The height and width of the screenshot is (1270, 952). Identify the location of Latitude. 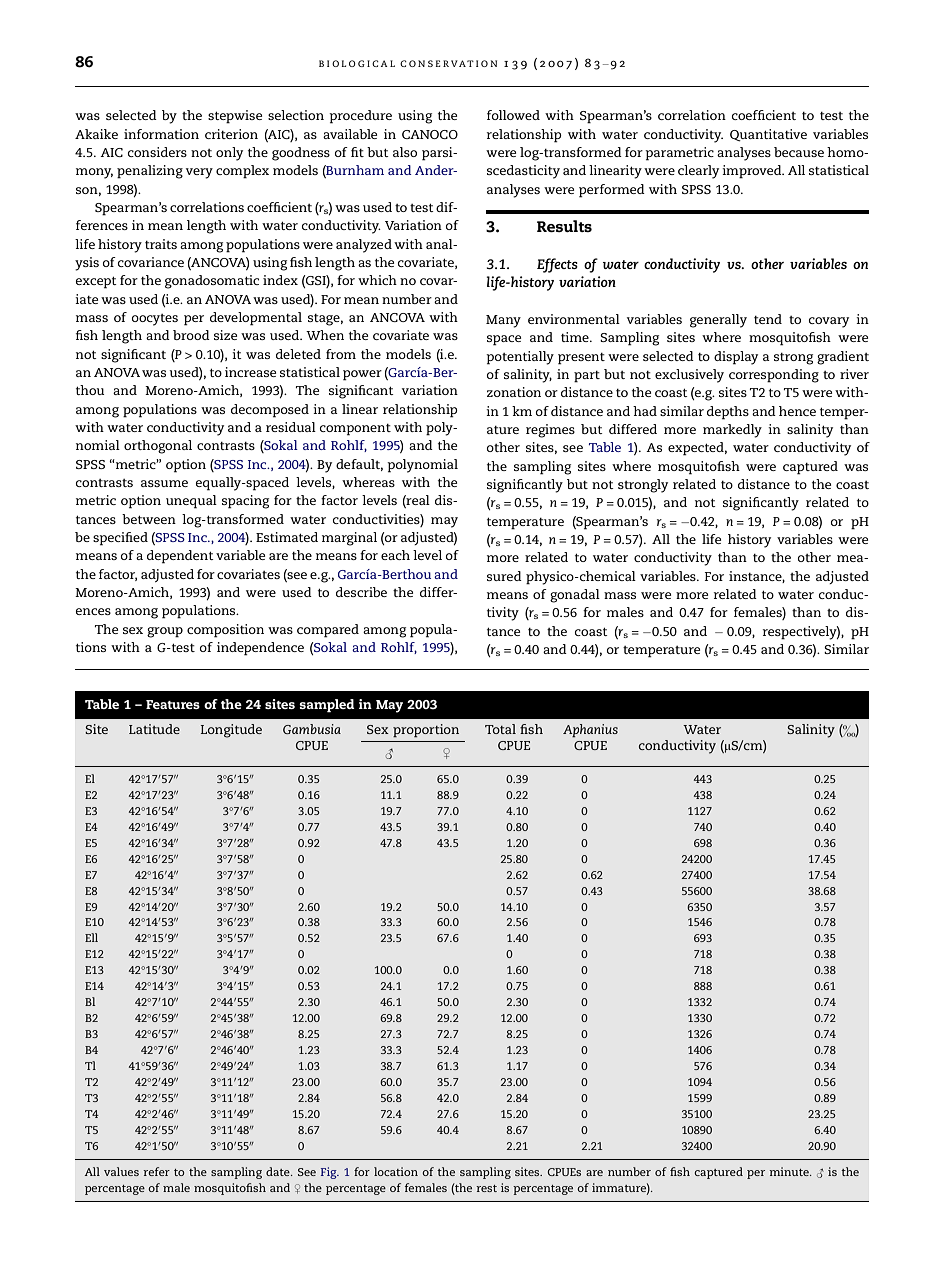
(154, 729).
